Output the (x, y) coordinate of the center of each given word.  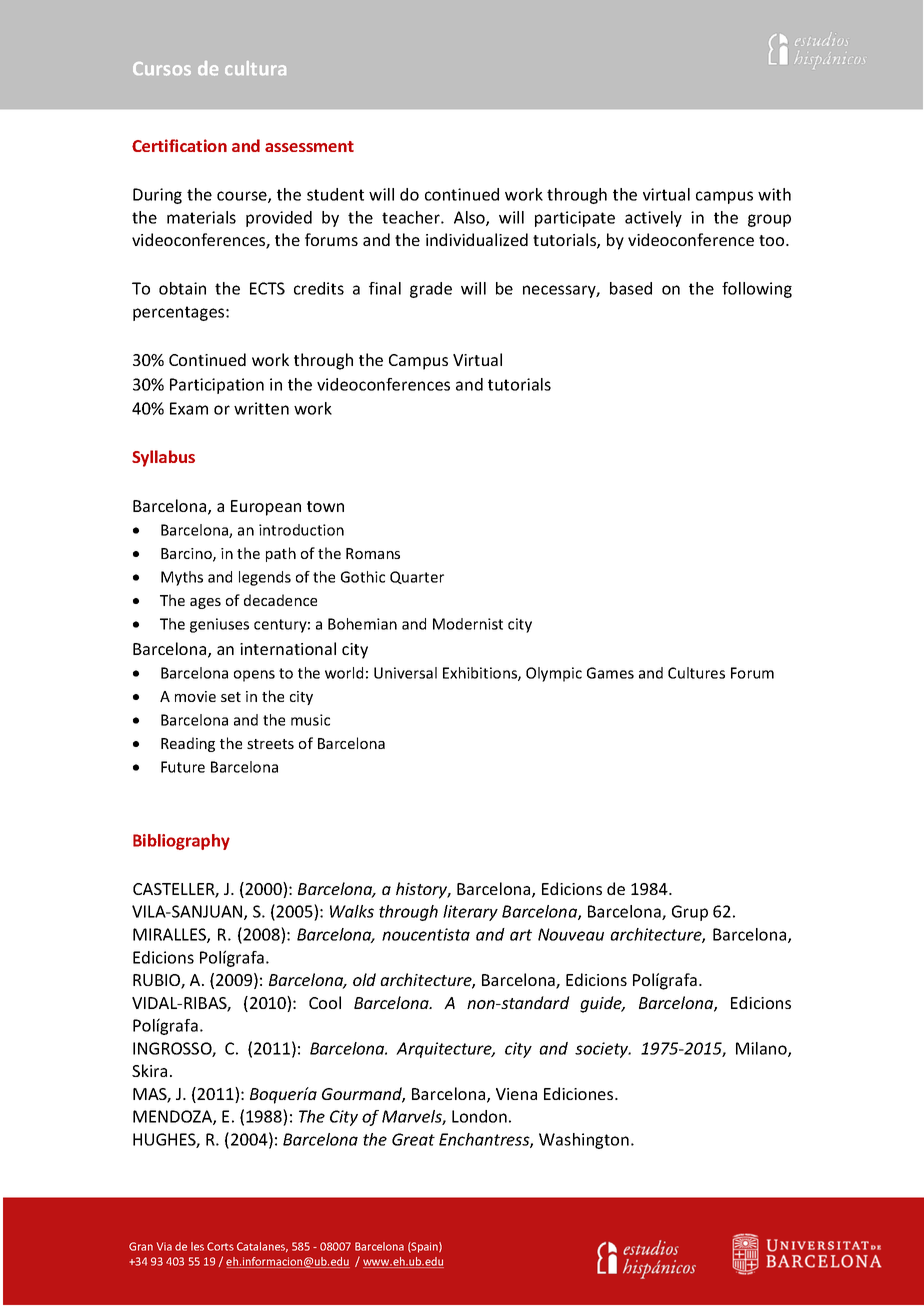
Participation (217, 386)
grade (431, 290)
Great (413, 1139)
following (757, 290)
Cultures (696, 673)
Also (470, 218)
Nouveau (571, 934)
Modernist (468, 624)
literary (470, 913)
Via (164, 1246)
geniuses (219, 625)
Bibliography (181, 842)
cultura (255, 68)
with (774, 194)
